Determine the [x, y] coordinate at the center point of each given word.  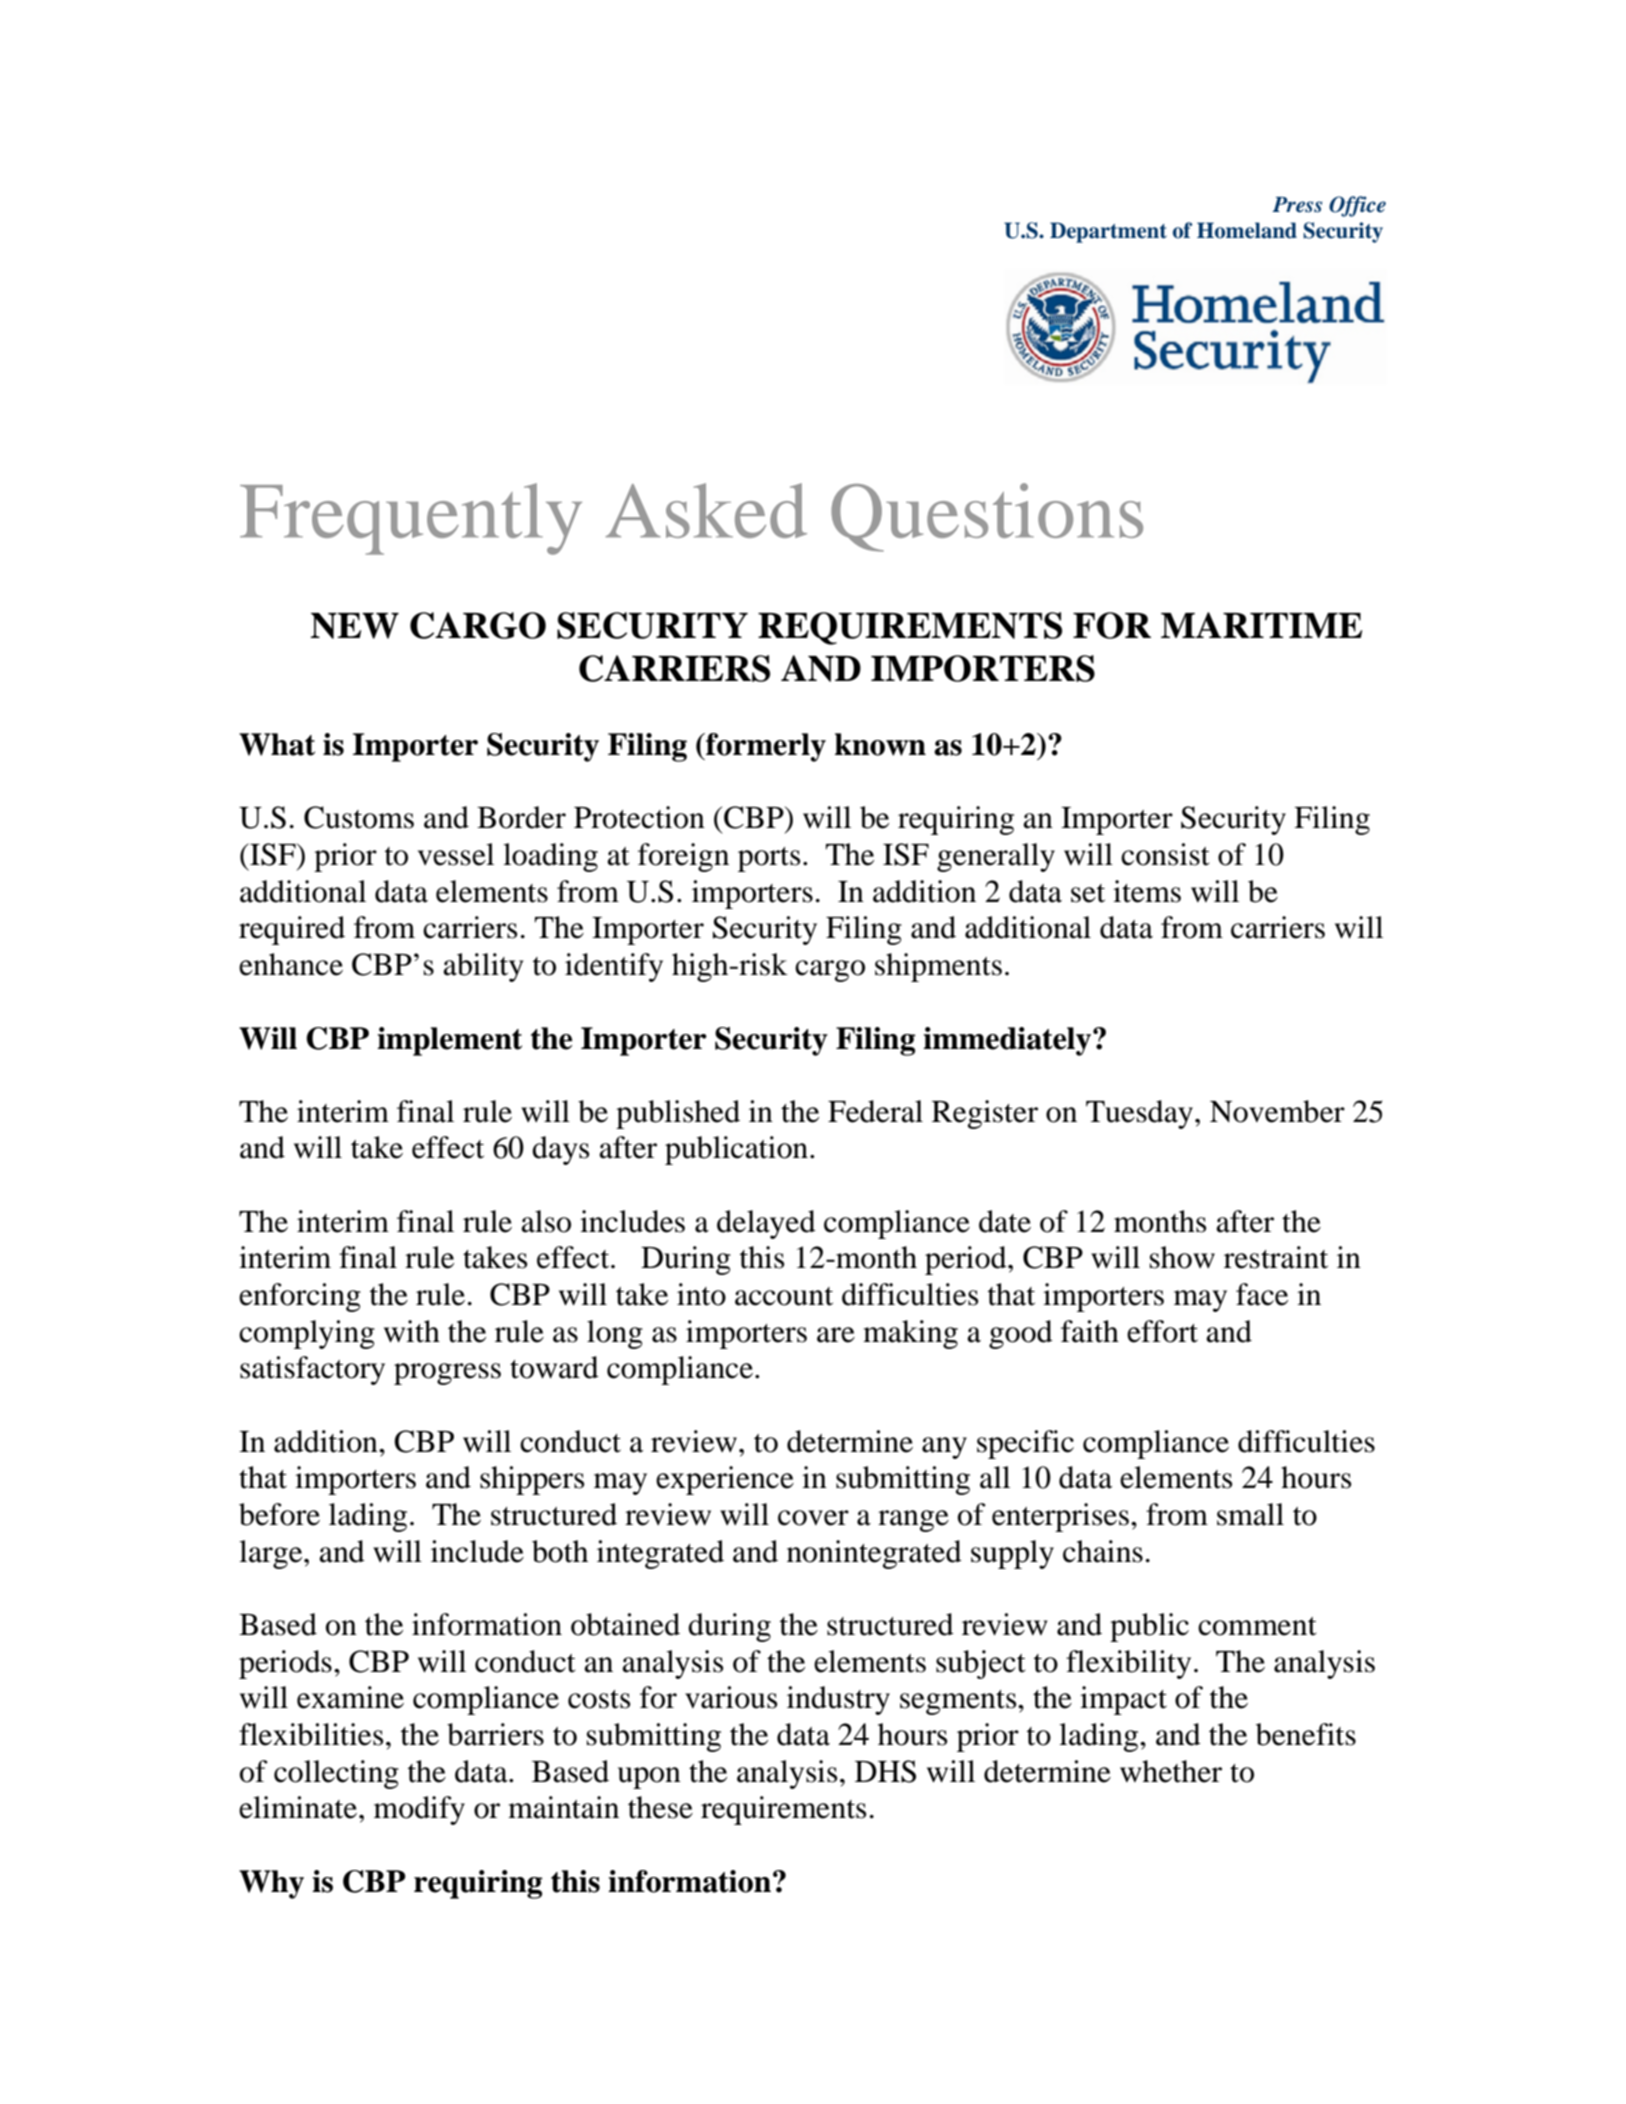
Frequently [411, 519]
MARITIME [1261, 625]
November [1277, 1111]
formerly [765, 747]
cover [813, 1518]
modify [419, 1810]
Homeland [1247, 230]
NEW [354, 626]
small [1250, 1514]
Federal [875, 1111]
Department [1108, 232]
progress [447, 1374]
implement [449, 1041]
